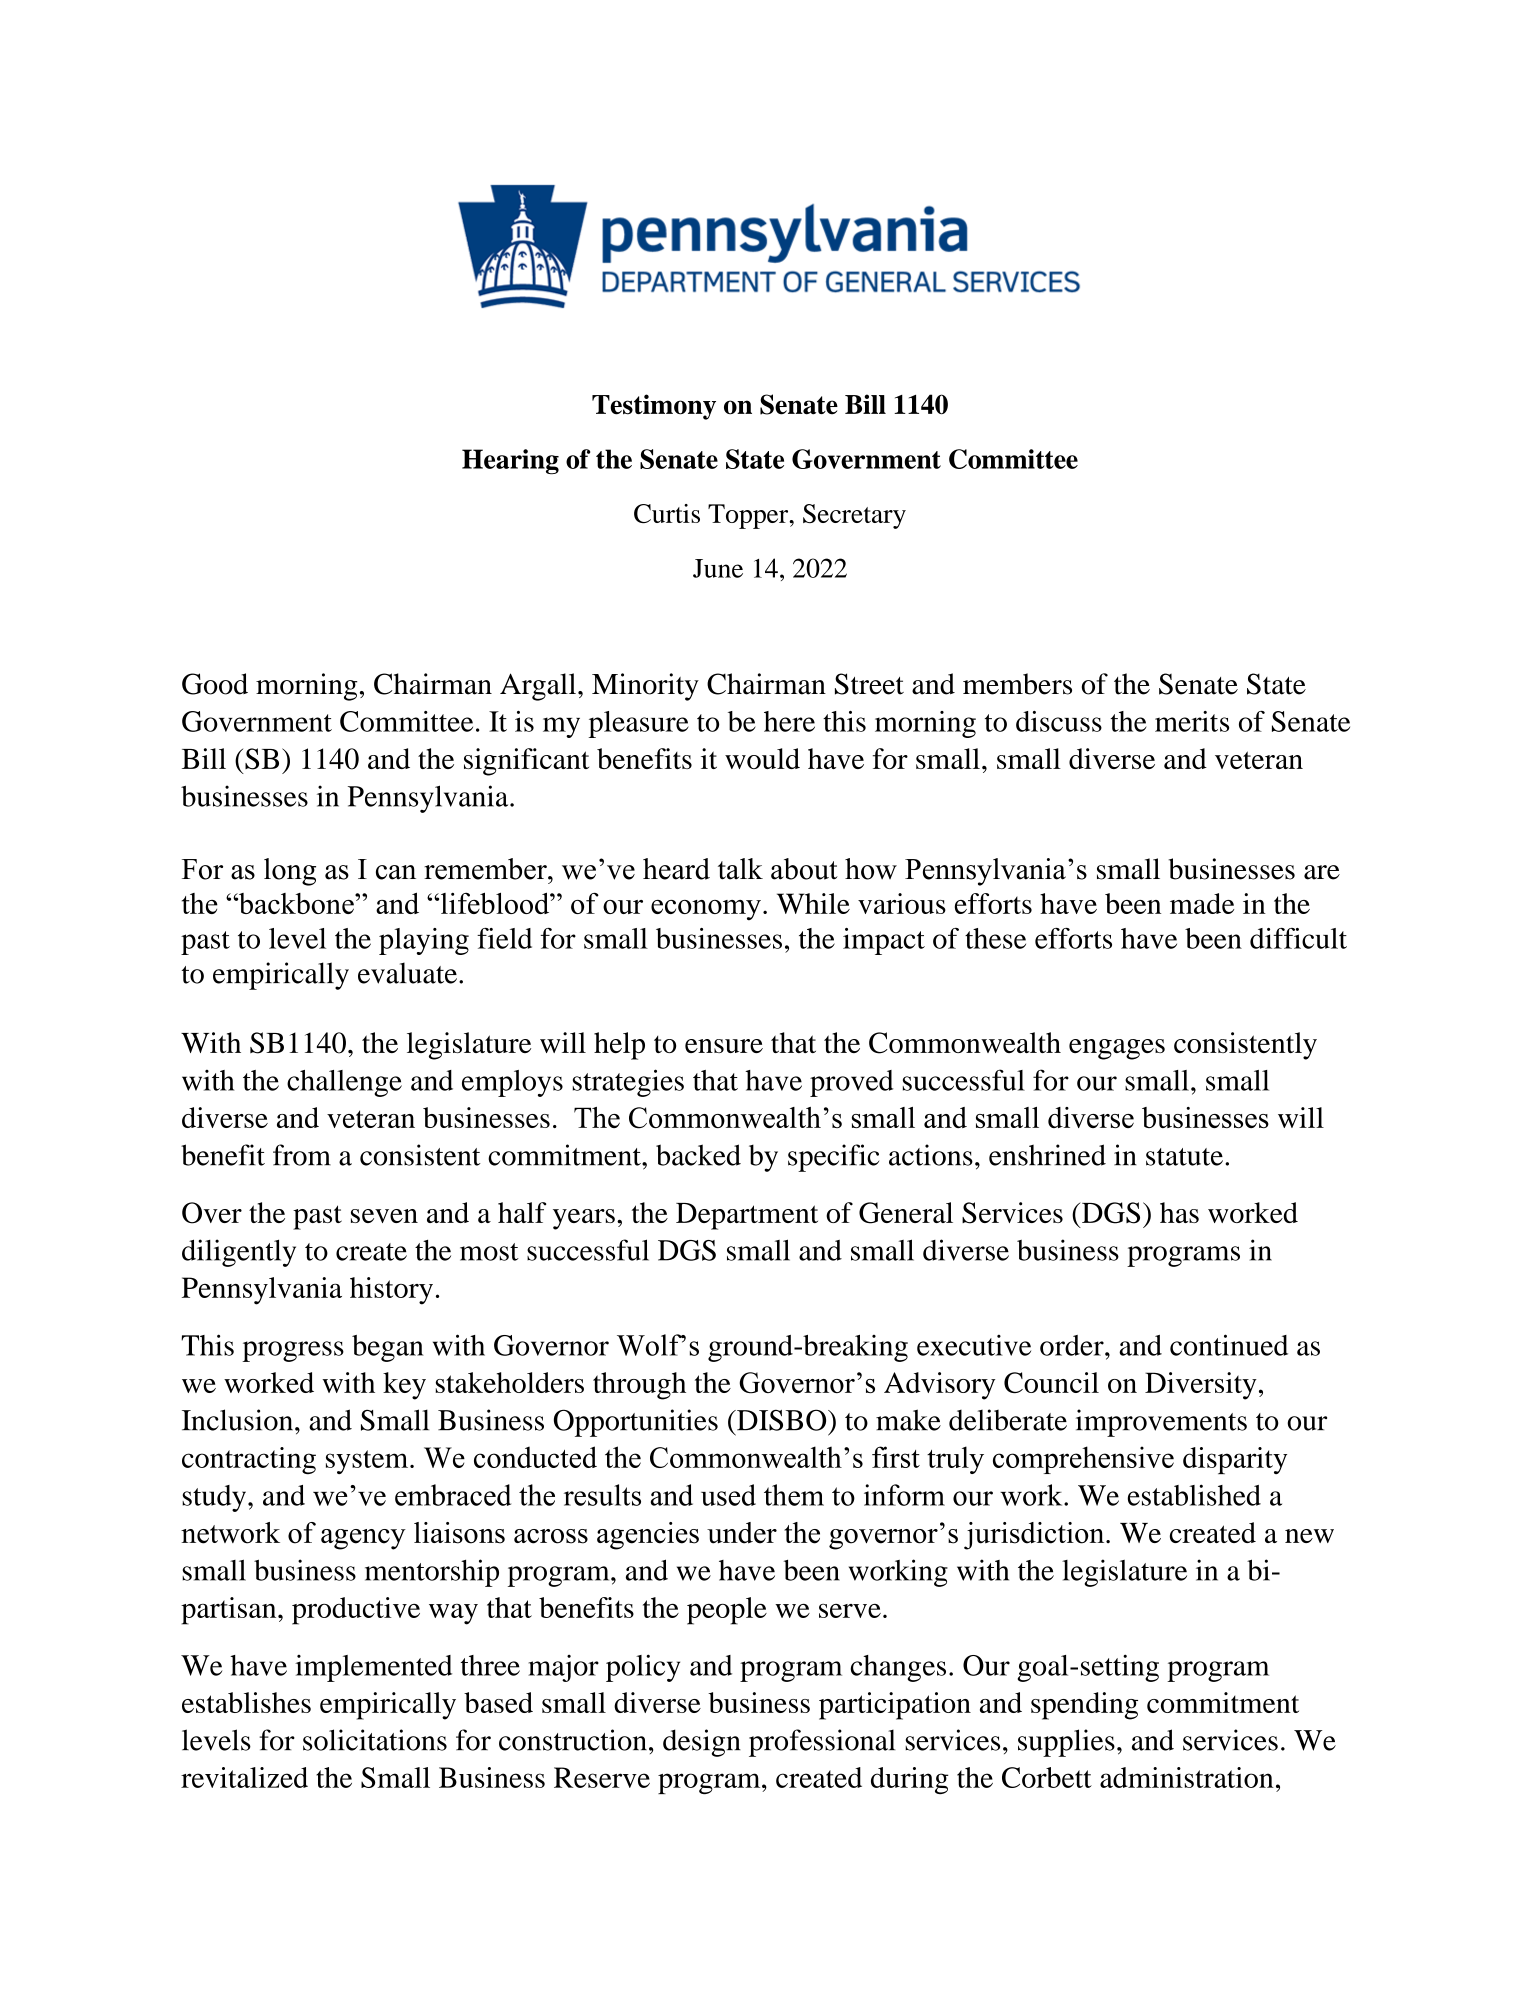 The image size is (1540, 1992). What do you see at coordinates (375, 1740) in the screenshot?
I see `solicitations` at bounding box center [375, 1740].
